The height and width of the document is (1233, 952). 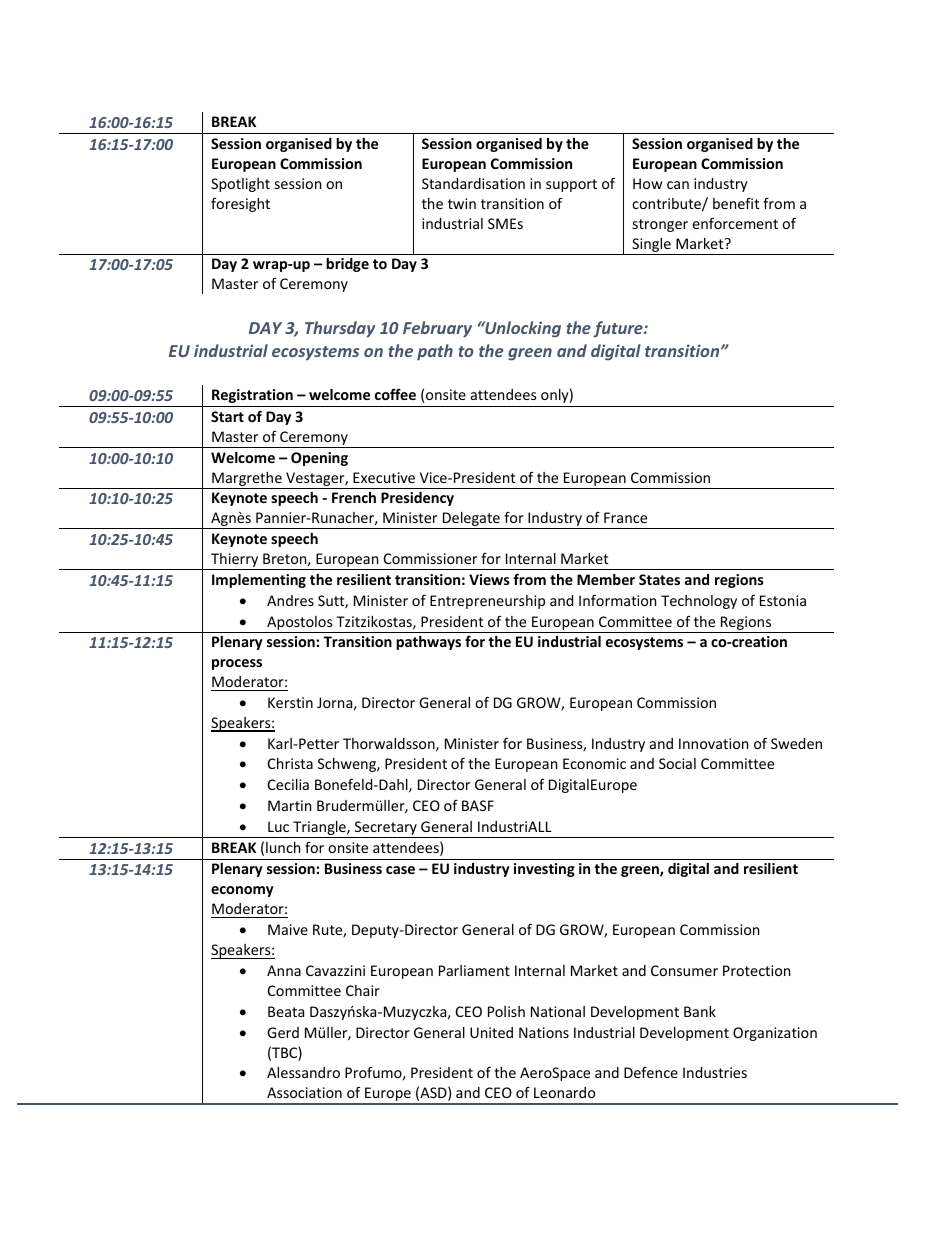 What do you see at coordinates (259, 581) in the document?
I see `Implementing` at bounding box center [259, 581].
